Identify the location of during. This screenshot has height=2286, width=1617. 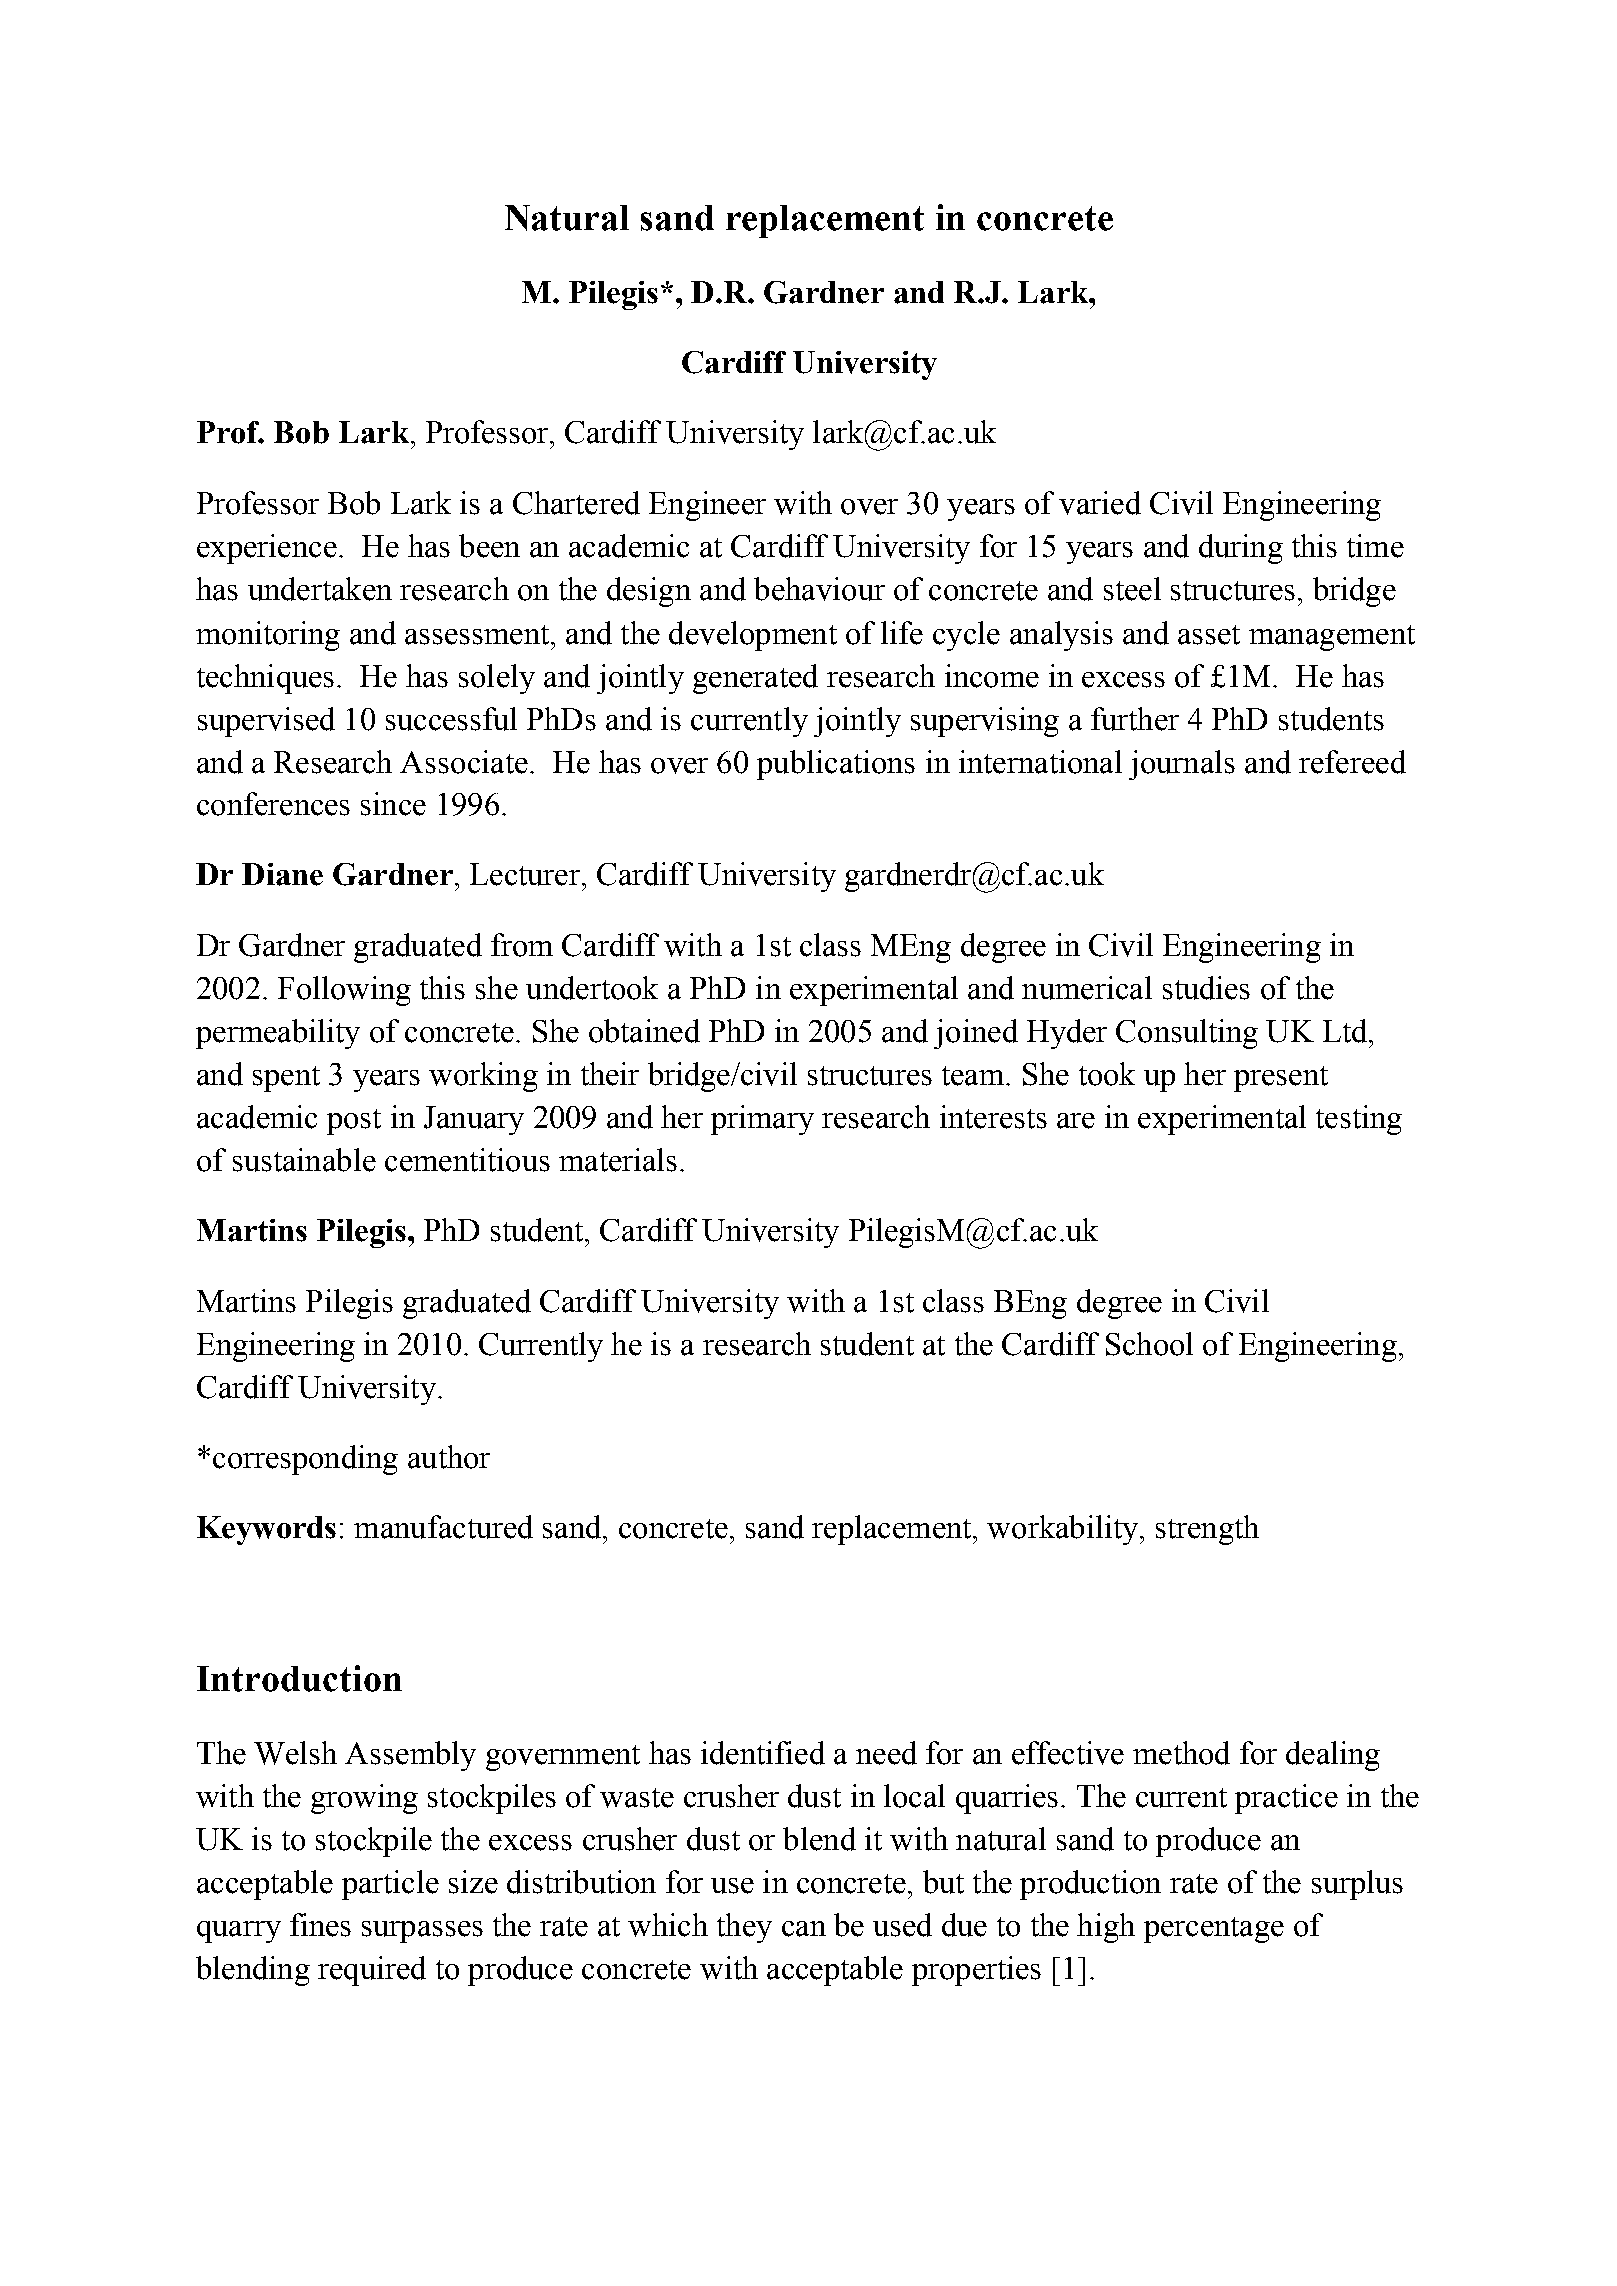
(1241, 549).
